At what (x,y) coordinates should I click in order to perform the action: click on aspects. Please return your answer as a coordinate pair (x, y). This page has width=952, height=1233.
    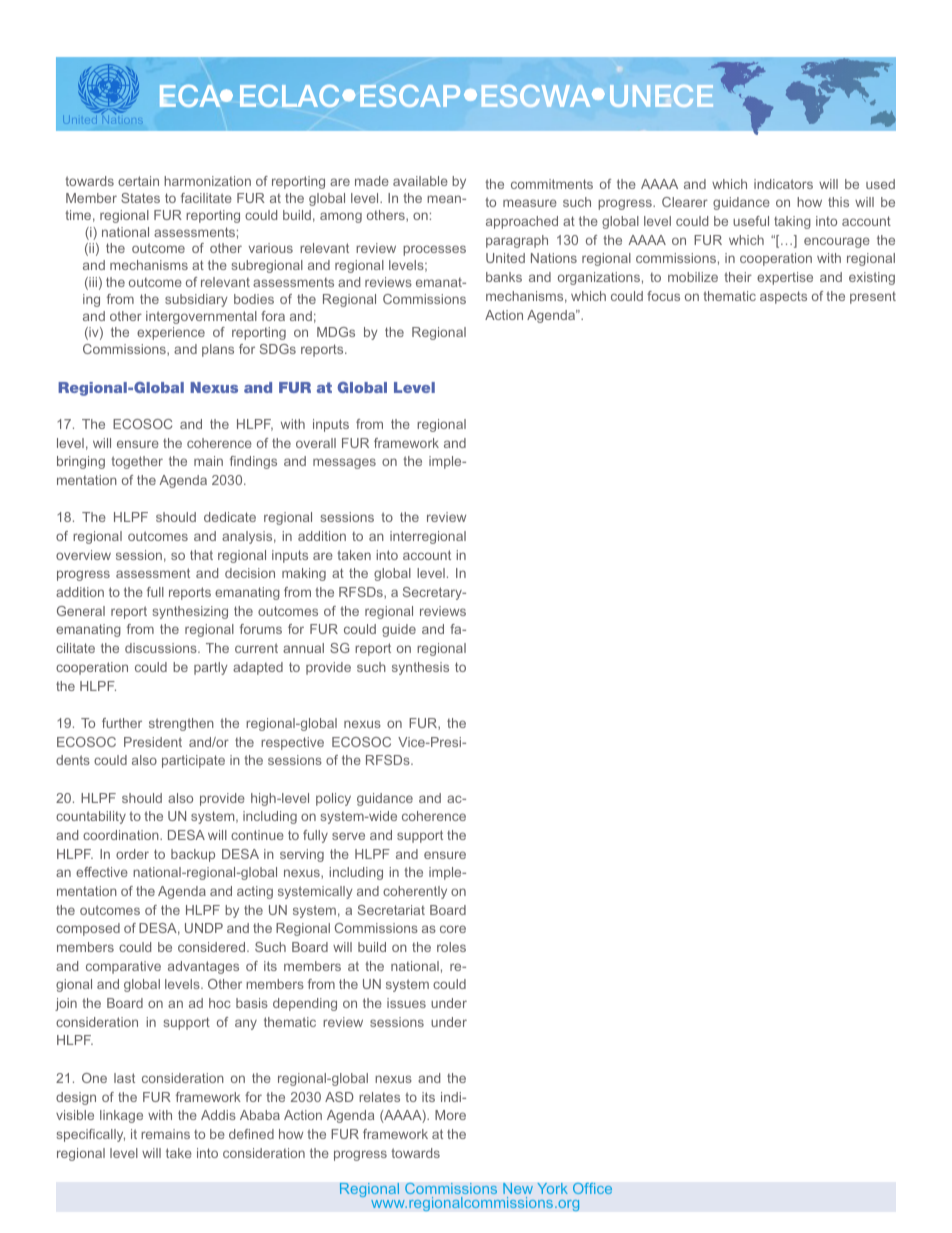
    Looking at the image, I should click on (783, 297).
